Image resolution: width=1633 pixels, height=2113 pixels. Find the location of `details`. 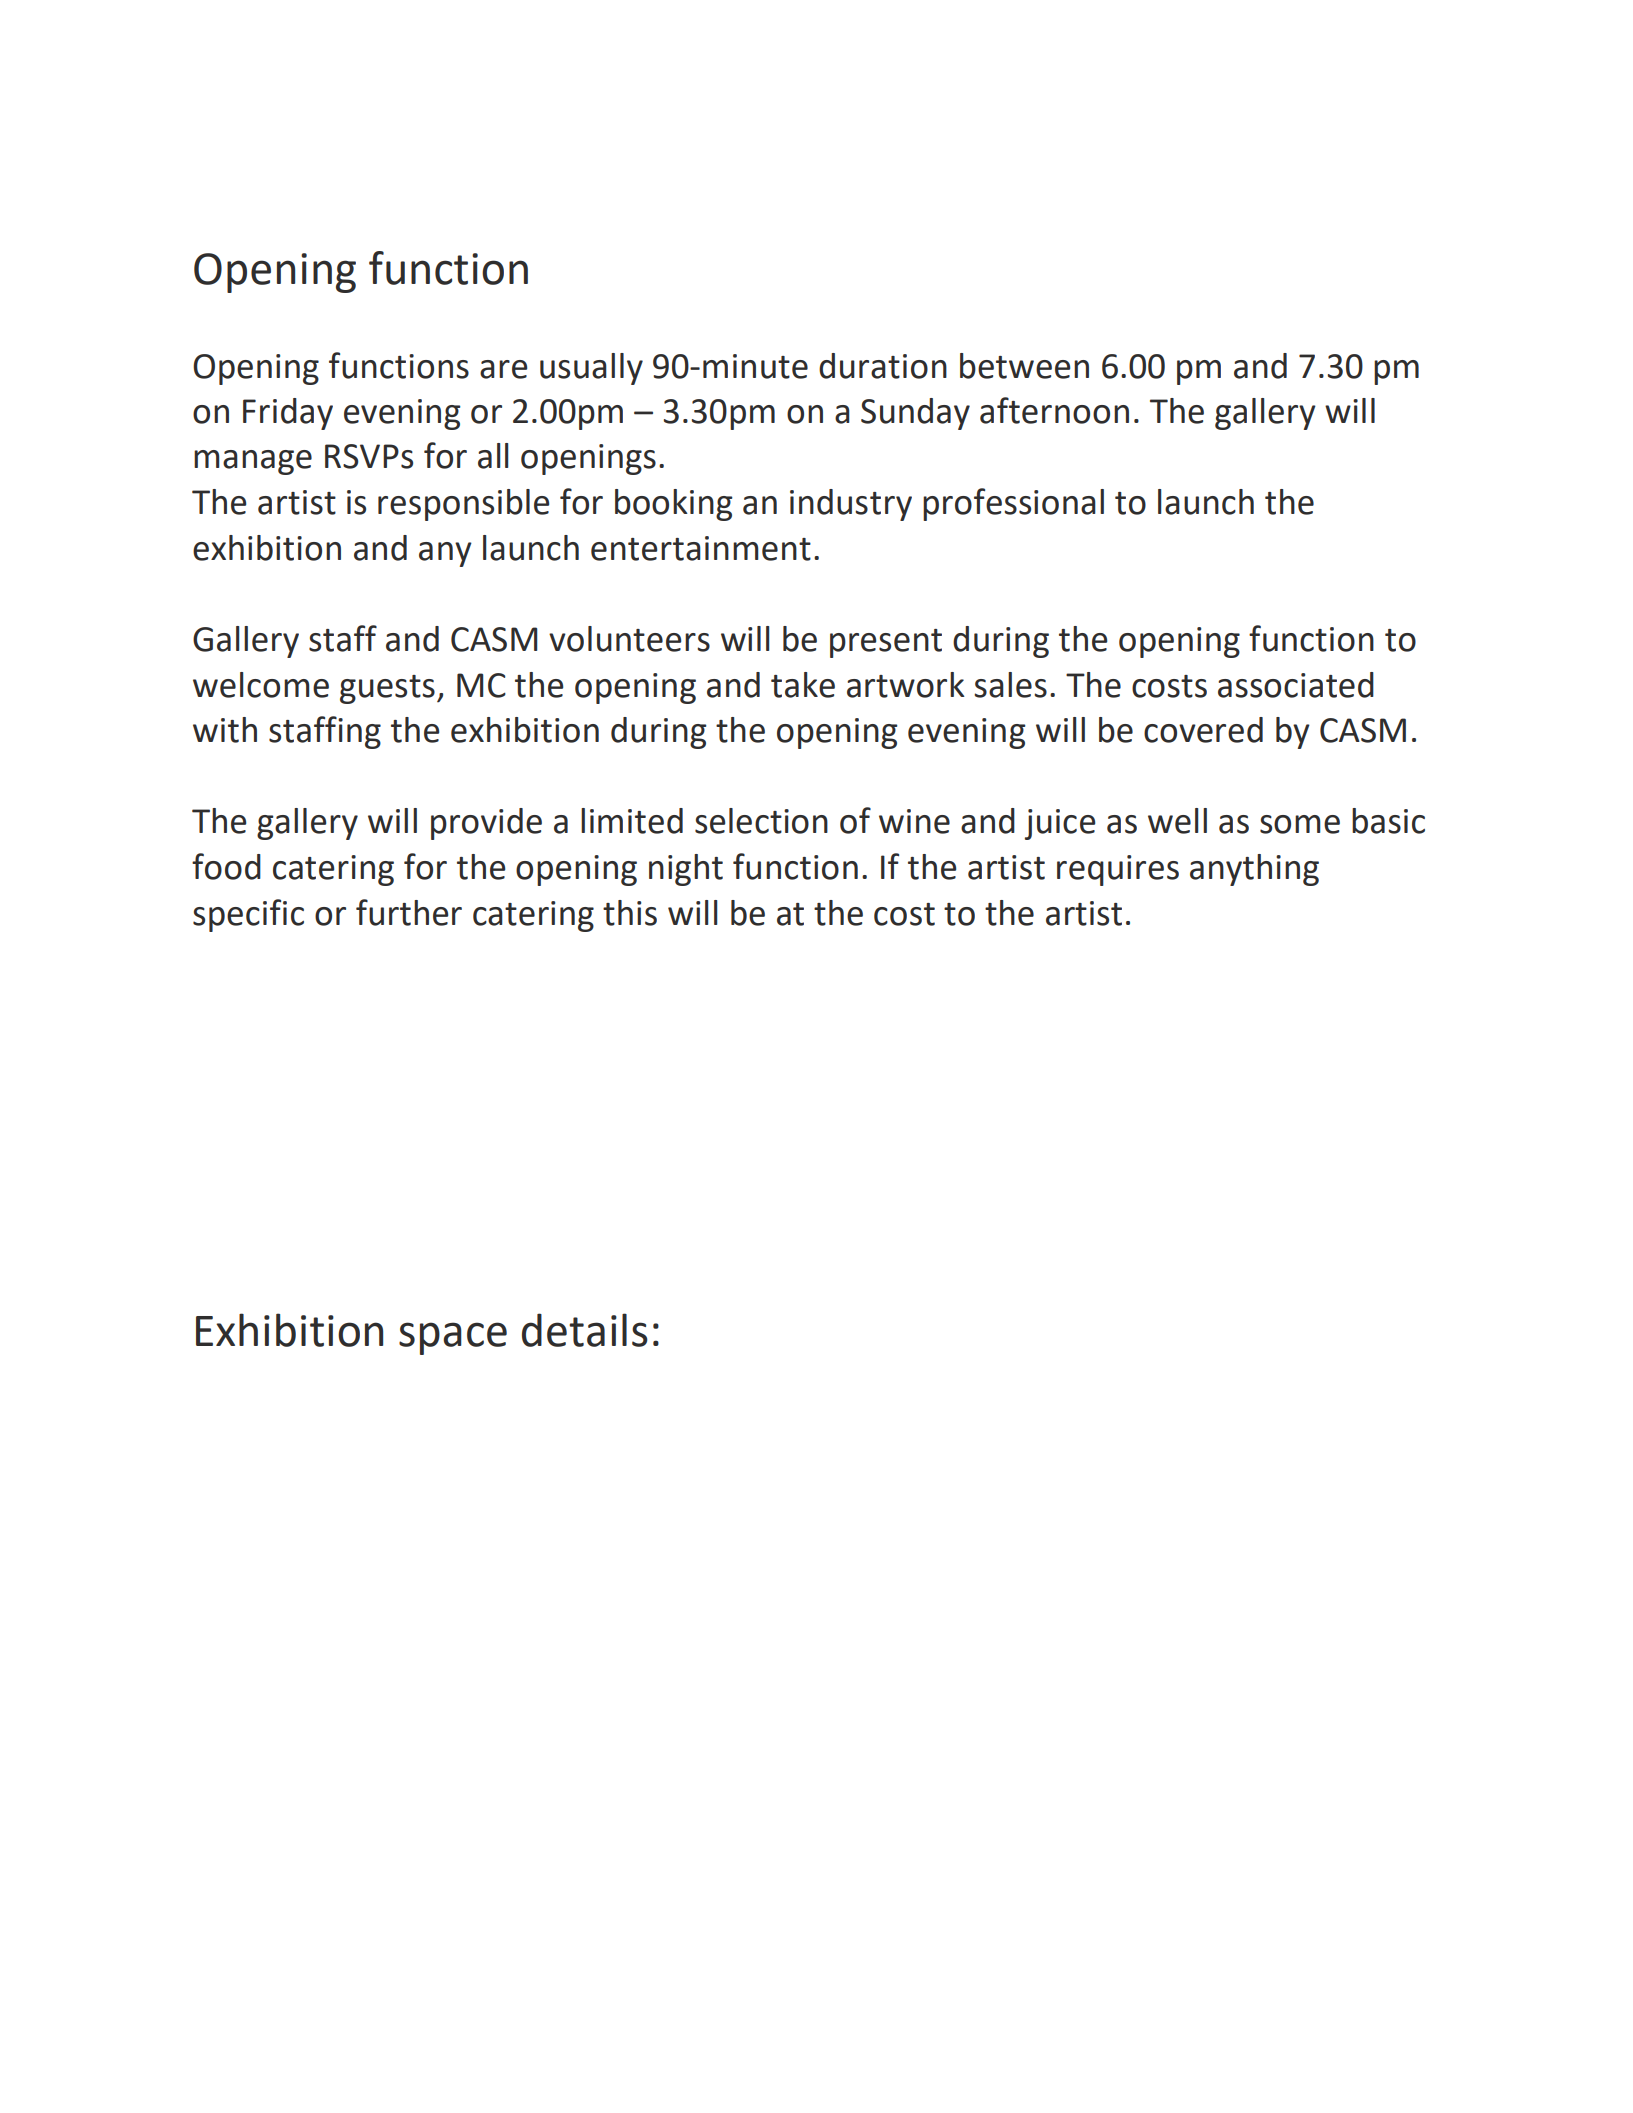

details is located at coordinates (585, 1330).
